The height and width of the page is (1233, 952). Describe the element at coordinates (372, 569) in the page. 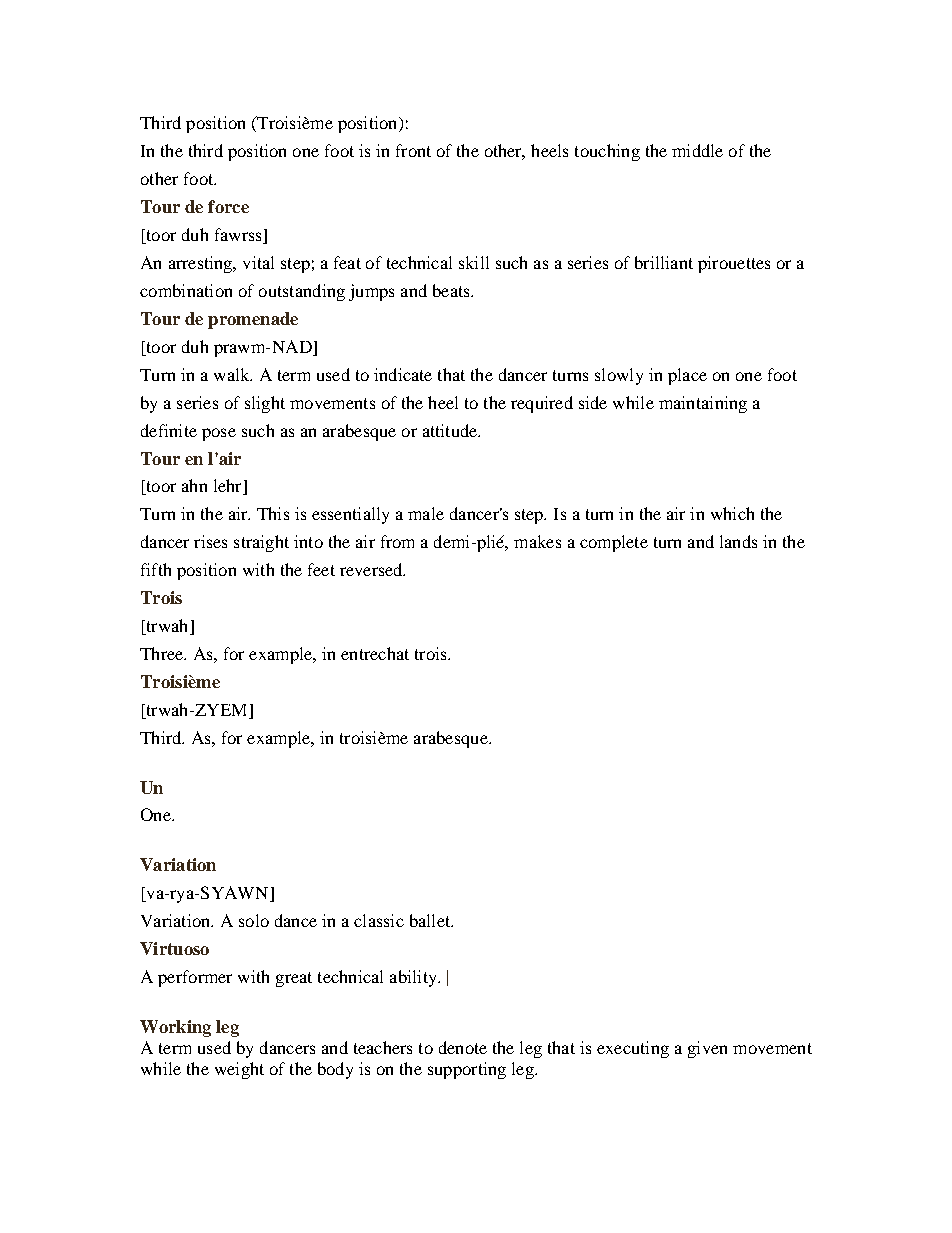

I see `reversed` at that location.
